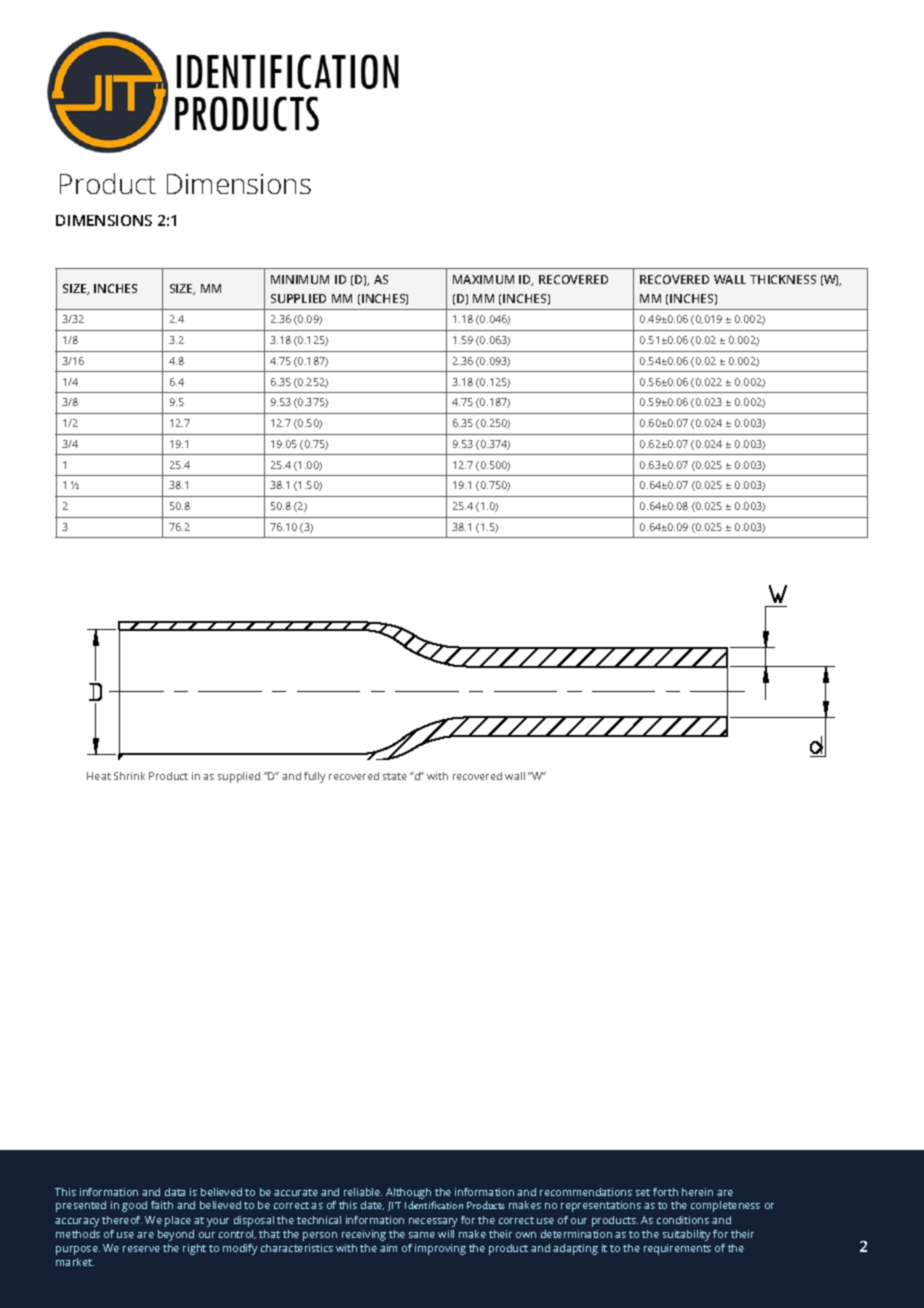 This image has height=1308, width=924. Describe the element at coordinates (665, 1192) in the image. I see `forth` at that location.
